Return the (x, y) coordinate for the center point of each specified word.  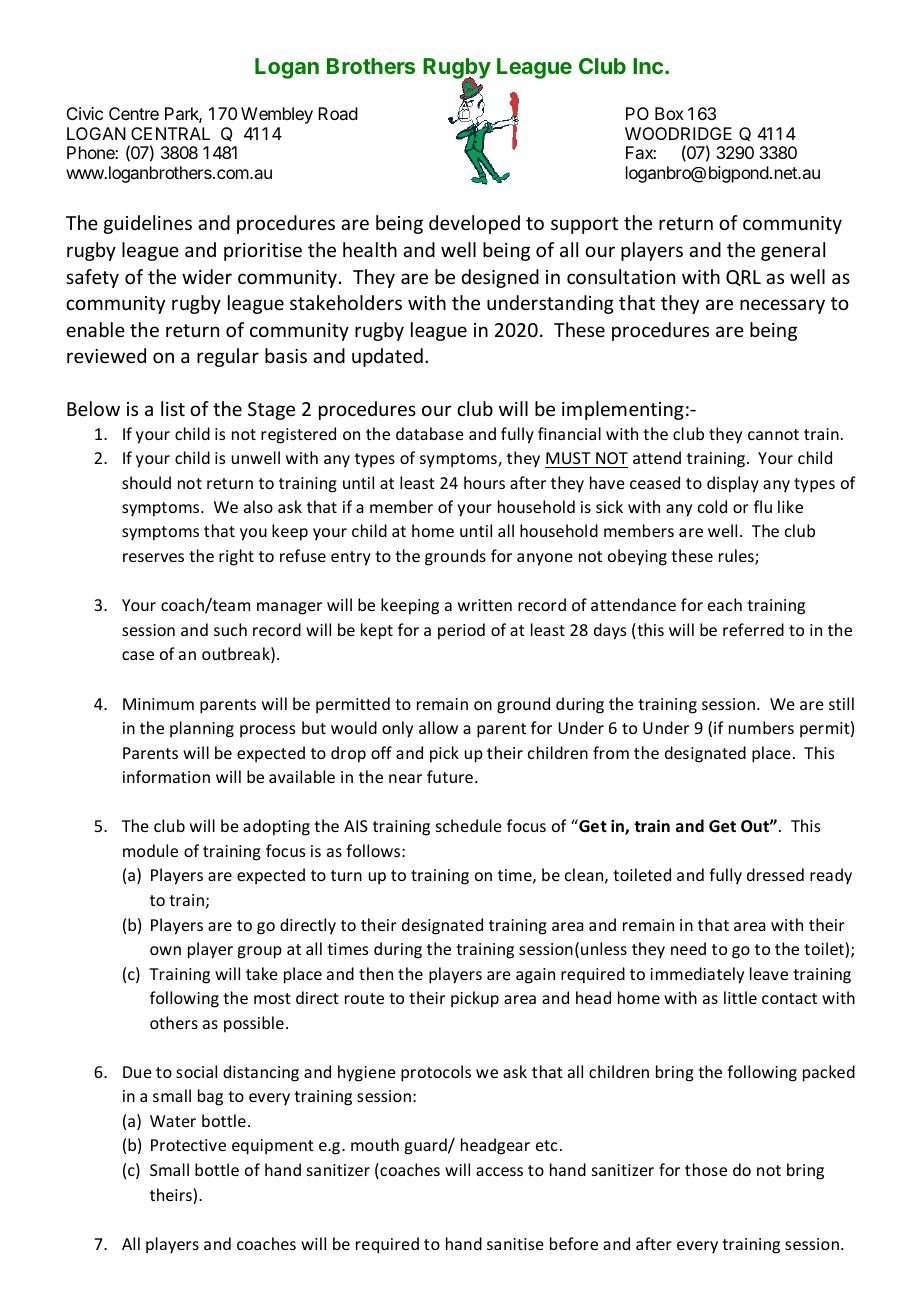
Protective (188, 1145)
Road (338, 113)
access (499, 1171)
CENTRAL (170, 133)
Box (669, 113)
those (706, 1169)
